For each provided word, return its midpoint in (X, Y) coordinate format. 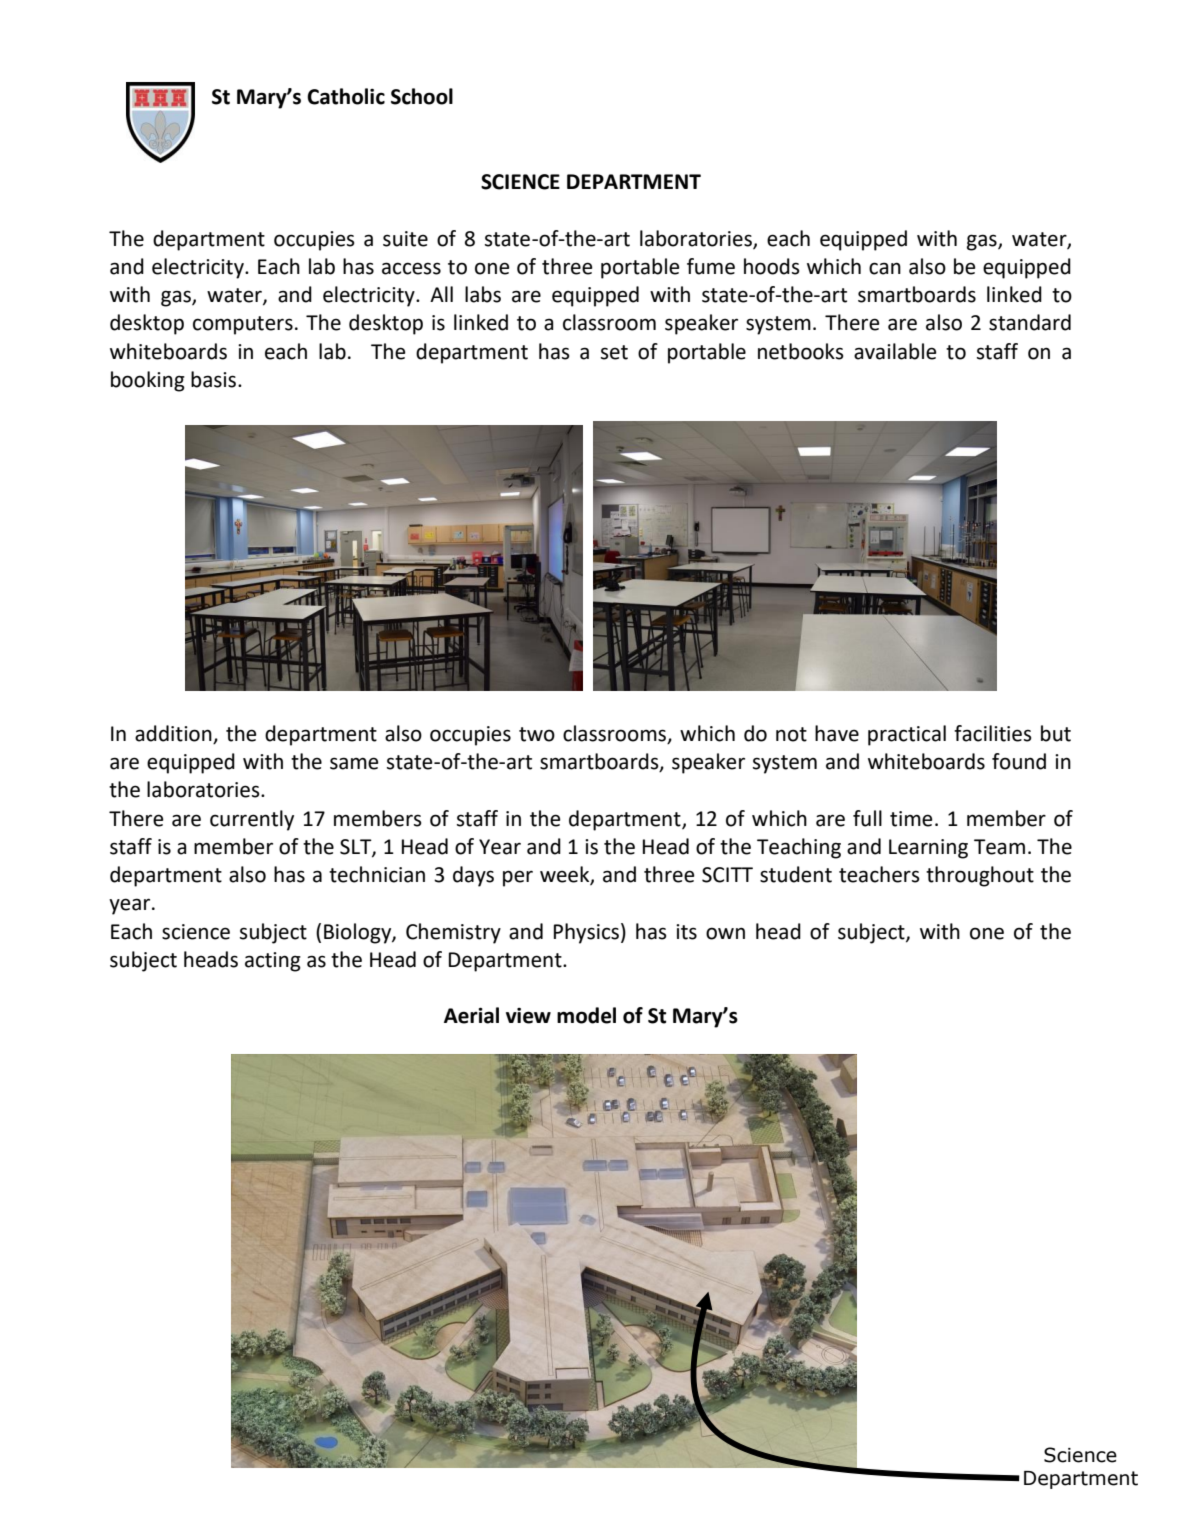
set (614, 352)
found (1019, 761)
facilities (993, 733)
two (537, 734)
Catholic (346, 96)
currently (252, 820)
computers (243, 325)
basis (215, 379)
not (791, 734)
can (885, 268)
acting (273, 962)
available (895, 351)
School (422, 96)
